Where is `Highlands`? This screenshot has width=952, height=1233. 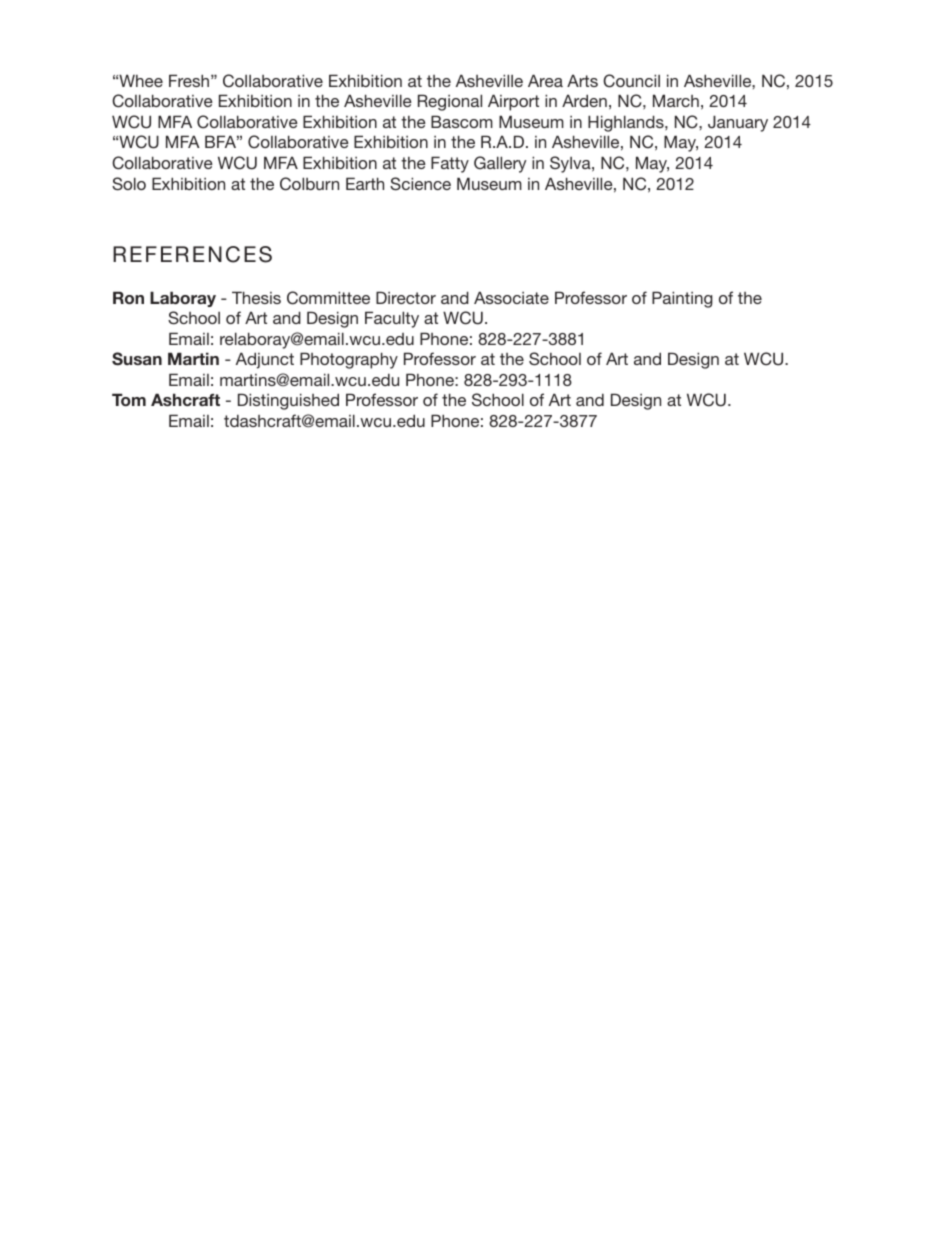
Highlands is located at coordinates (627, 123).
